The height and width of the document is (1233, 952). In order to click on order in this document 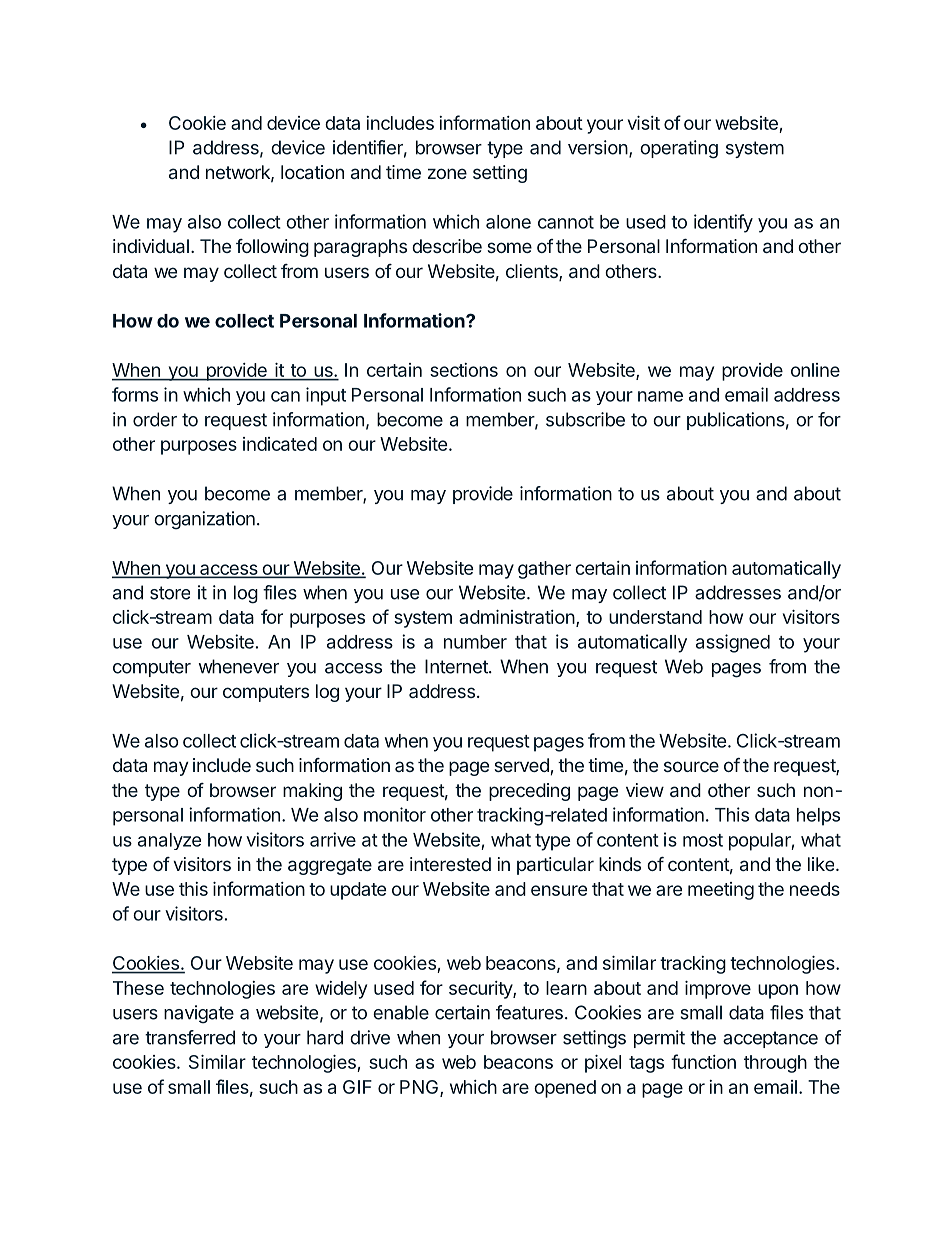, I will do `click(155, 419)`.
